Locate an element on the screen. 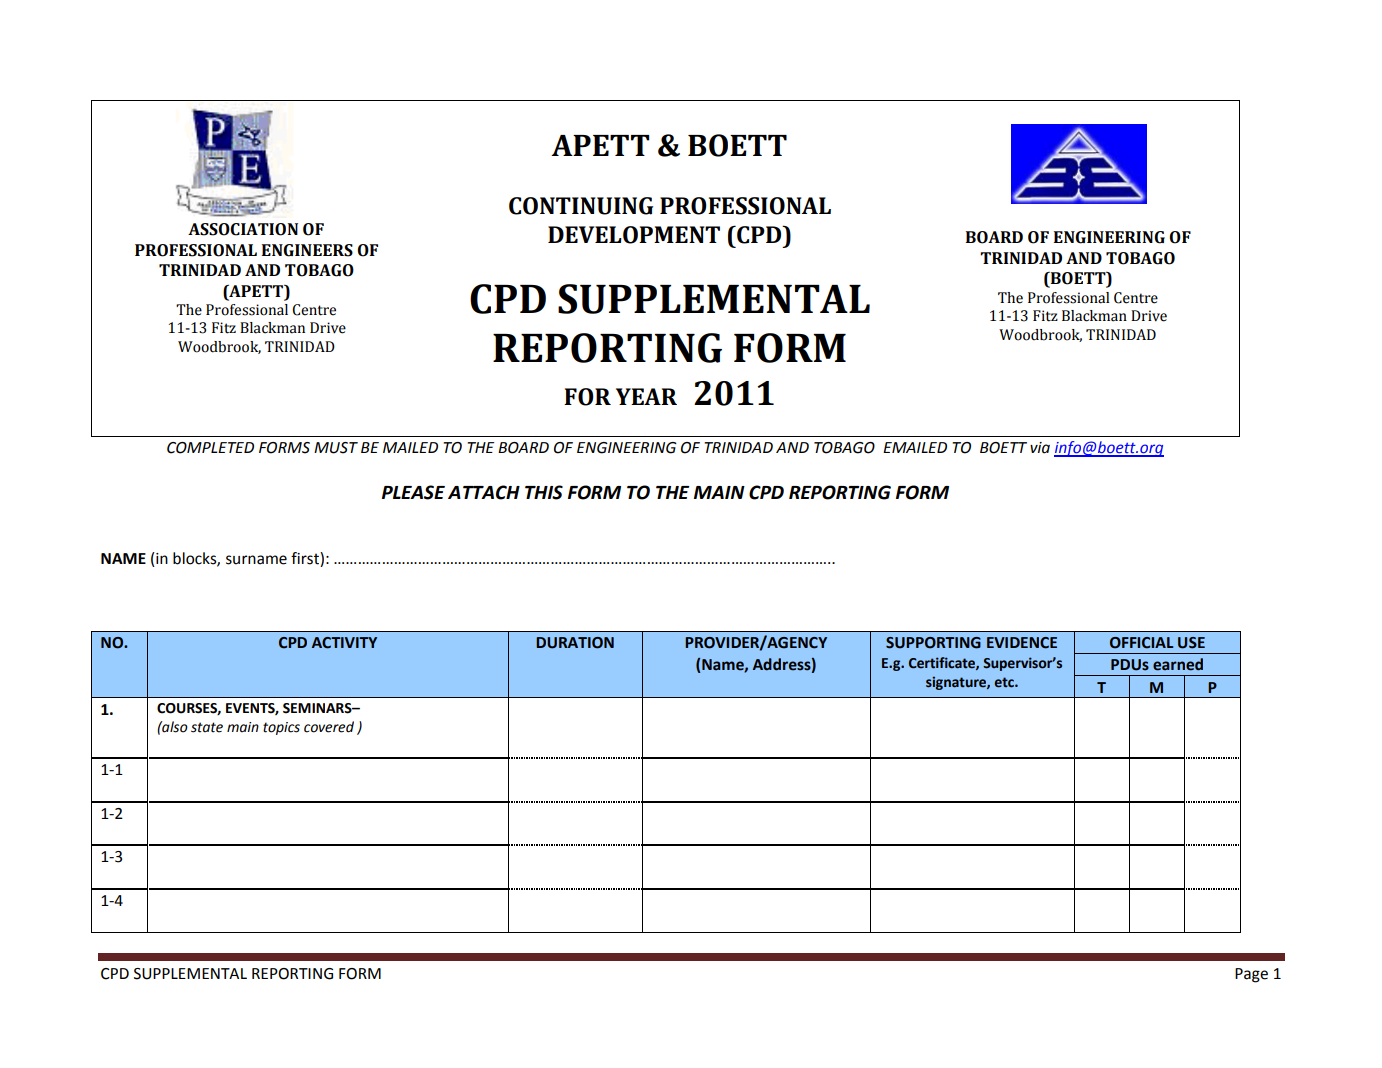 Image resolution: width=1382 pixels, height=1068 pixels. ACTIVITY is located at coordinates (344, 643).
